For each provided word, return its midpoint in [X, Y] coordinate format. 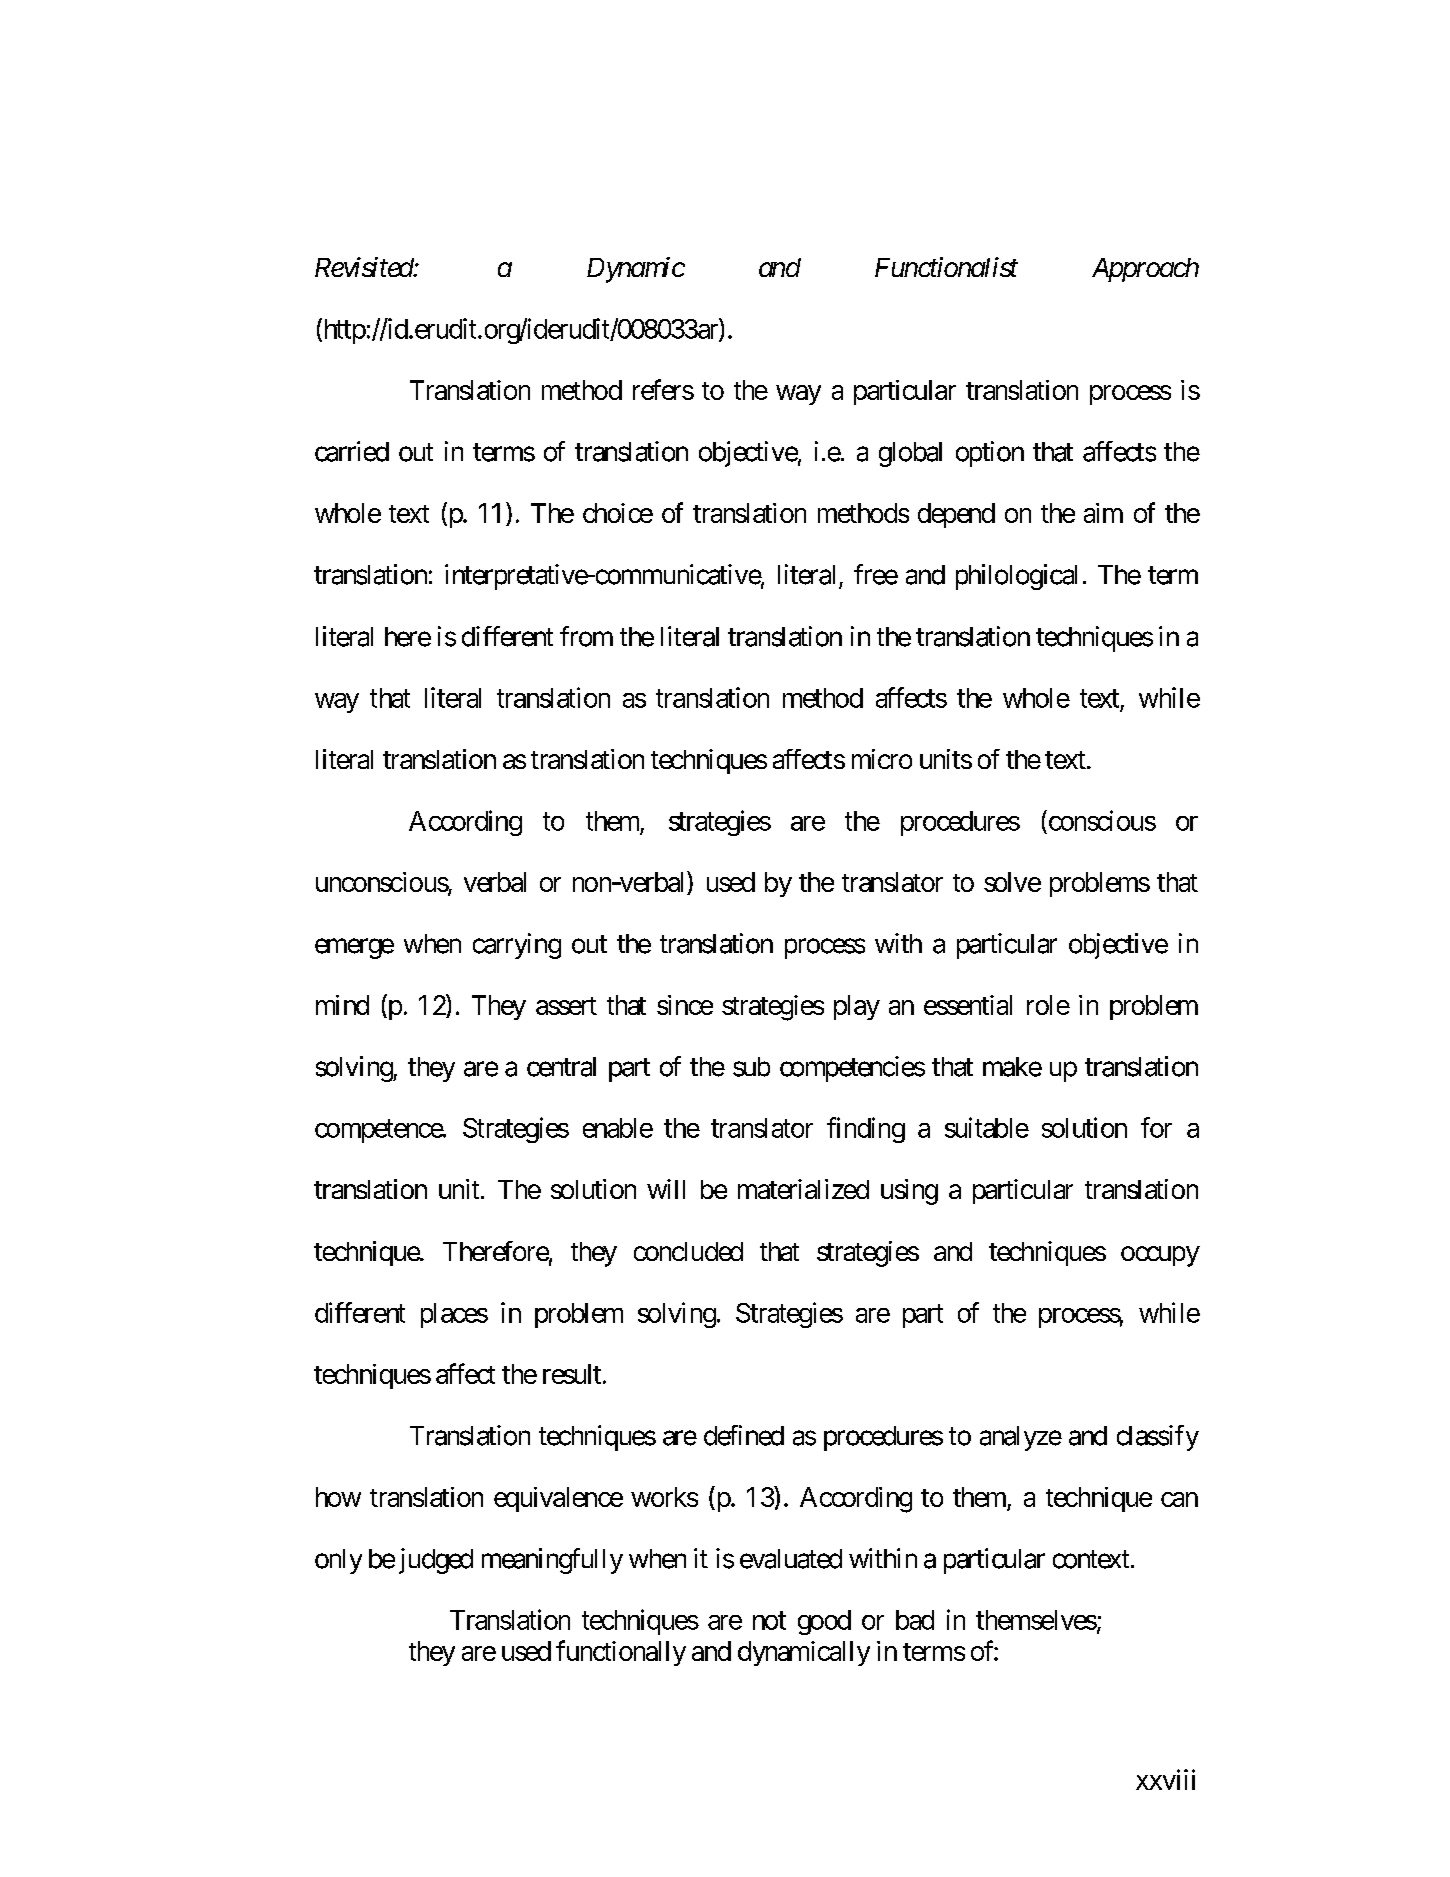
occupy [1160, 1256]
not [769, 1621]
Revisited [365, 267]
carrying [517, 946]
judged [436, 1561]
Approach [1145, 270]
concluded [688, 1251]
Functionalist [946, 267]
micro [882, 759]
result [572, 1374]
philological [1016, 577]
